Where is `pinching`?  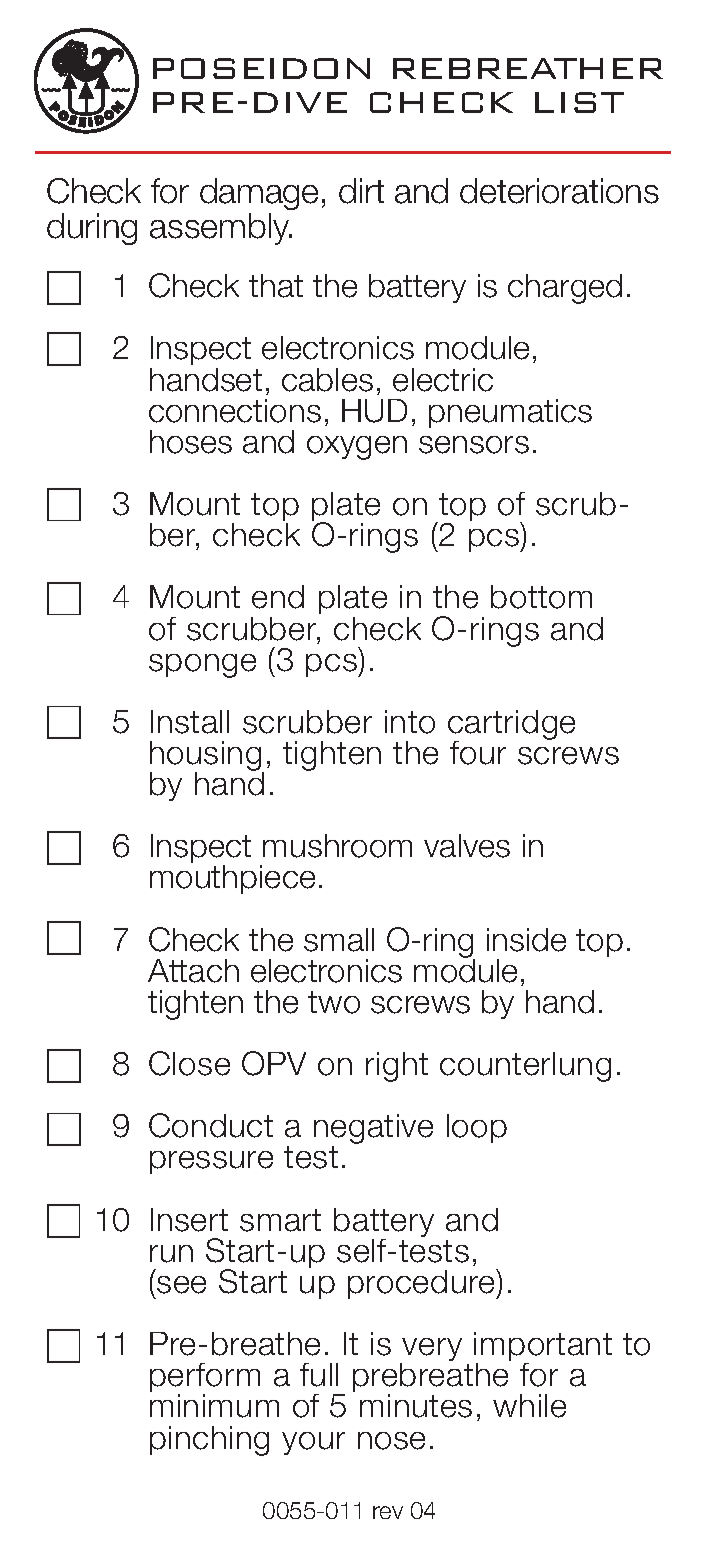 pinching is located at coordinates (209, 1441).
